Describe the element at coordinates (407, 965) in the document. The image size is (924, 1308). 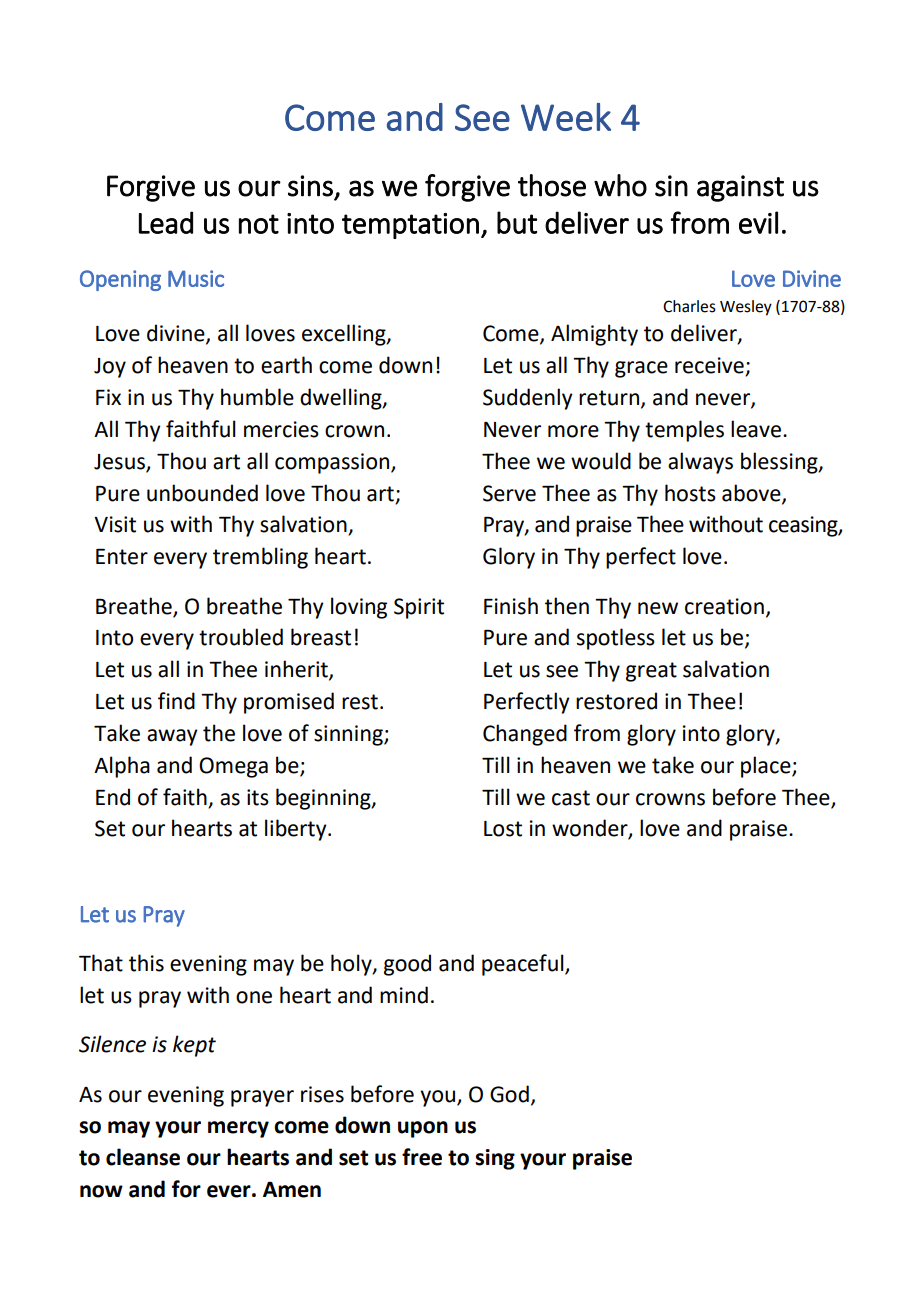
I see `good` at that location.
